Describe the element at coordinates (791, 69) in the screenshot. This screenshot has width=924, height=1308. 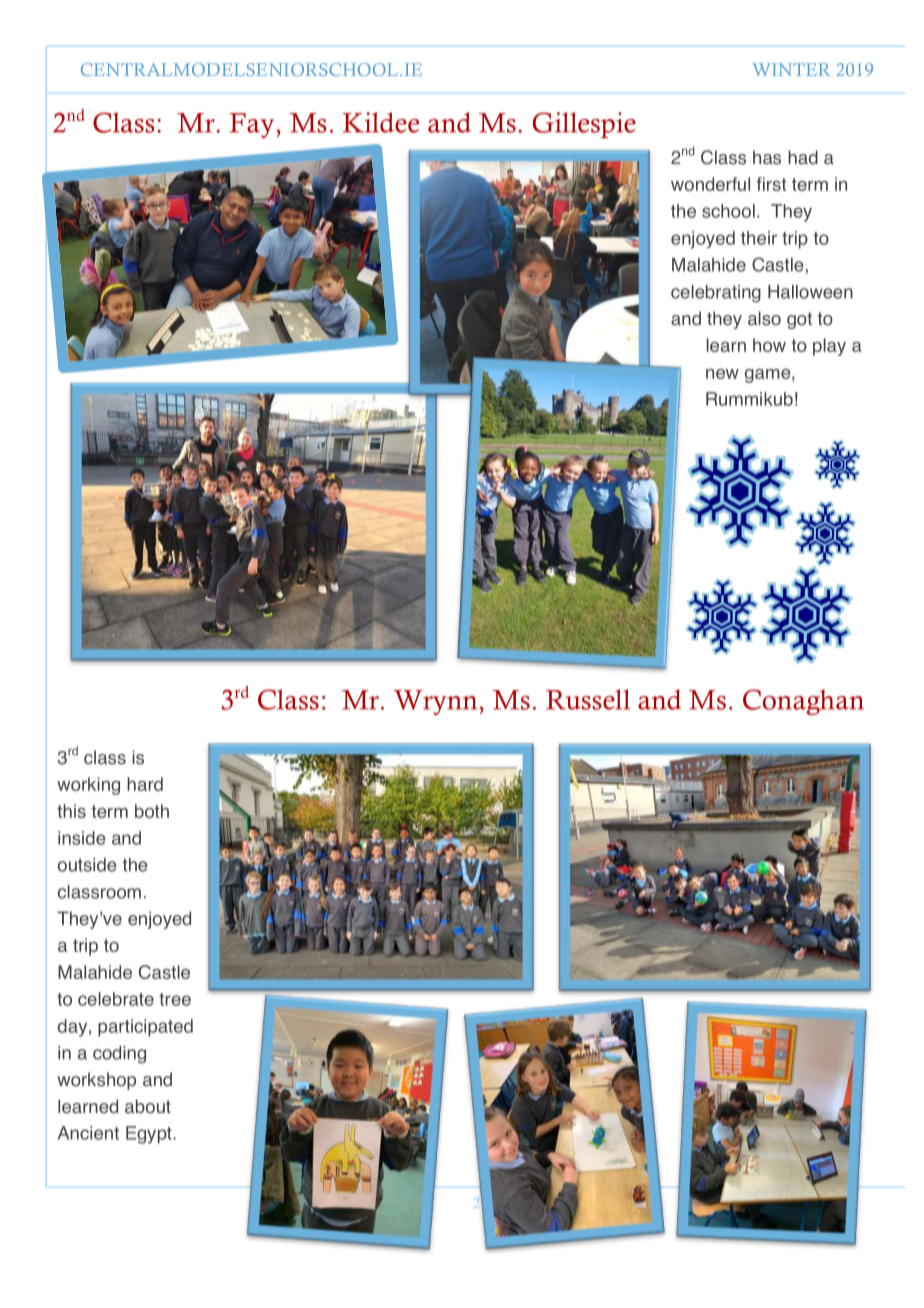
I see `WINTER` at that location.
